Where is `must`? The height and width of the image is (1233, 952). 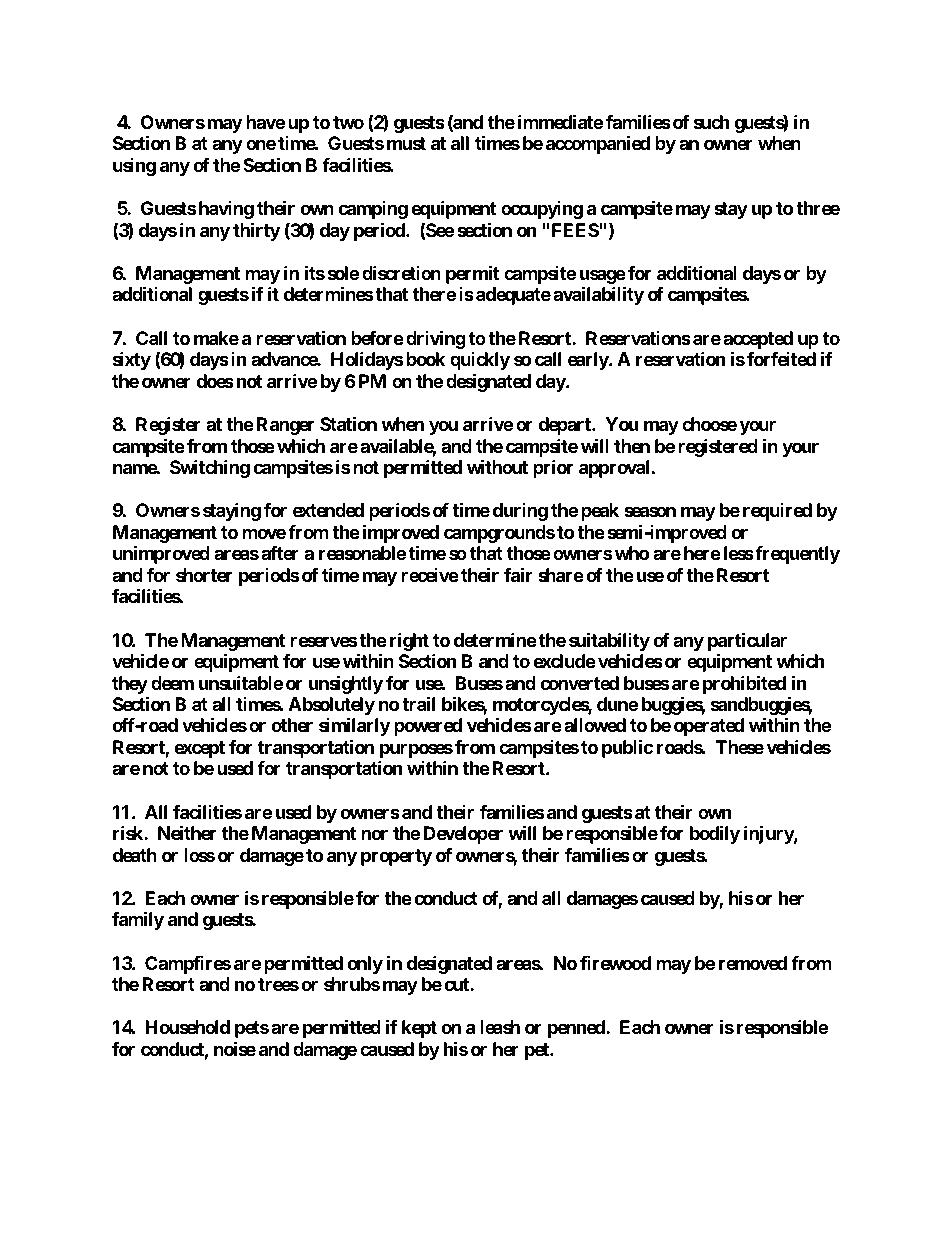 must is located at coordinates (406, 143).
